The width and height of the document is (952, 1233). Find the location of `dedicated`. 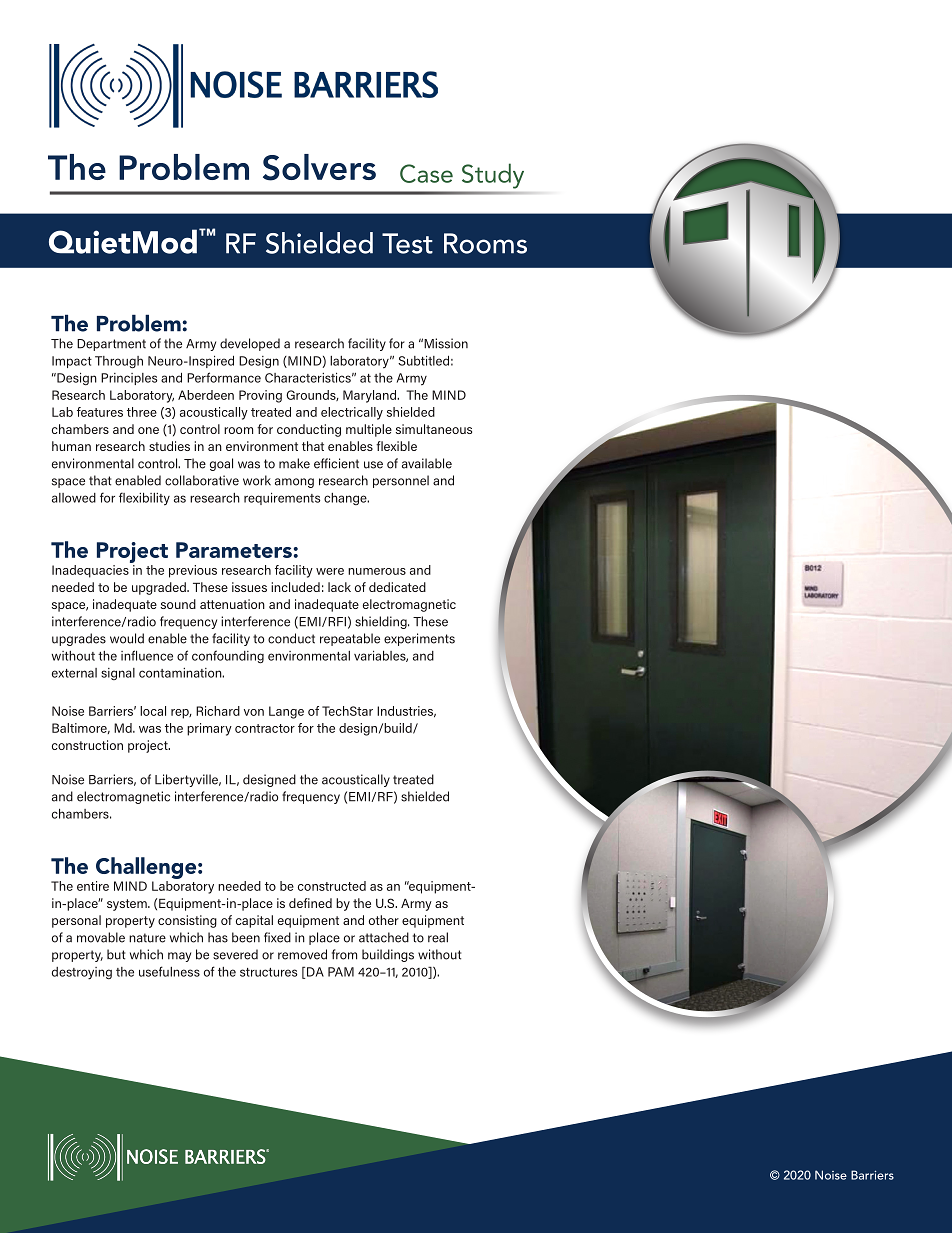

dedicated is located at coordinates (397, 587).
